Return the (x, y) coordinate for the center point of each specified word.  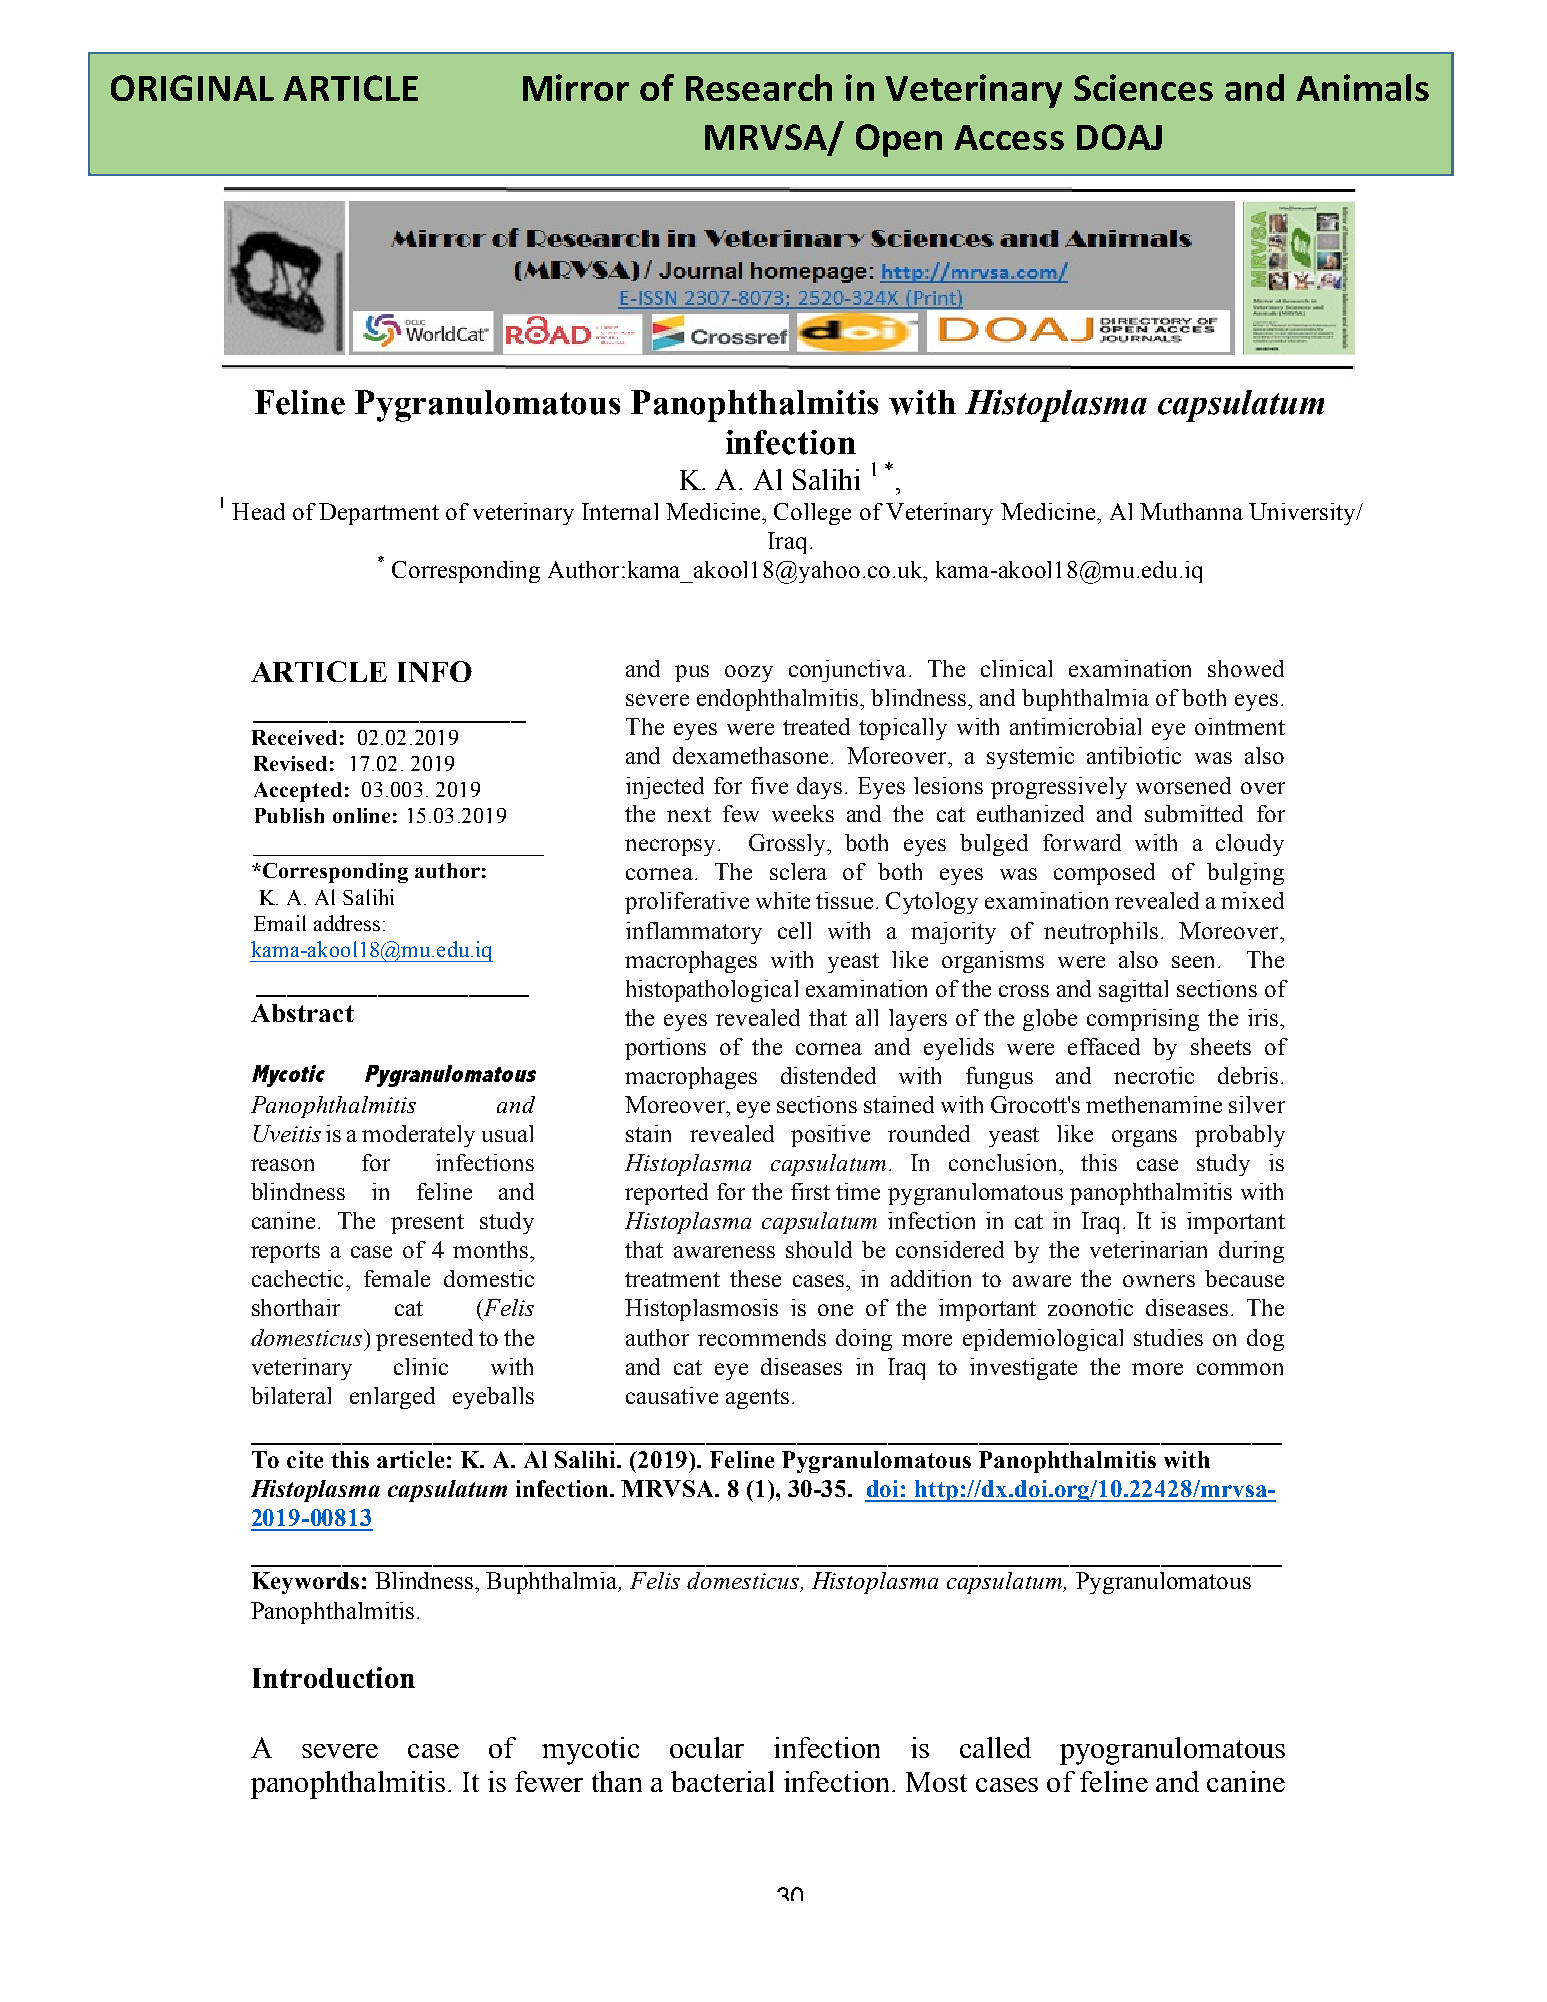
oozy (749, 673)
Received (294, 737)
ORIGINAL (192, 88)
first (810, 1191)
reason (282, 1165)
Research (759, 87)
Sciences (1143, 87)
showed (1246, 668)
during (1251, 1252)
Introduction (334, 1677)
